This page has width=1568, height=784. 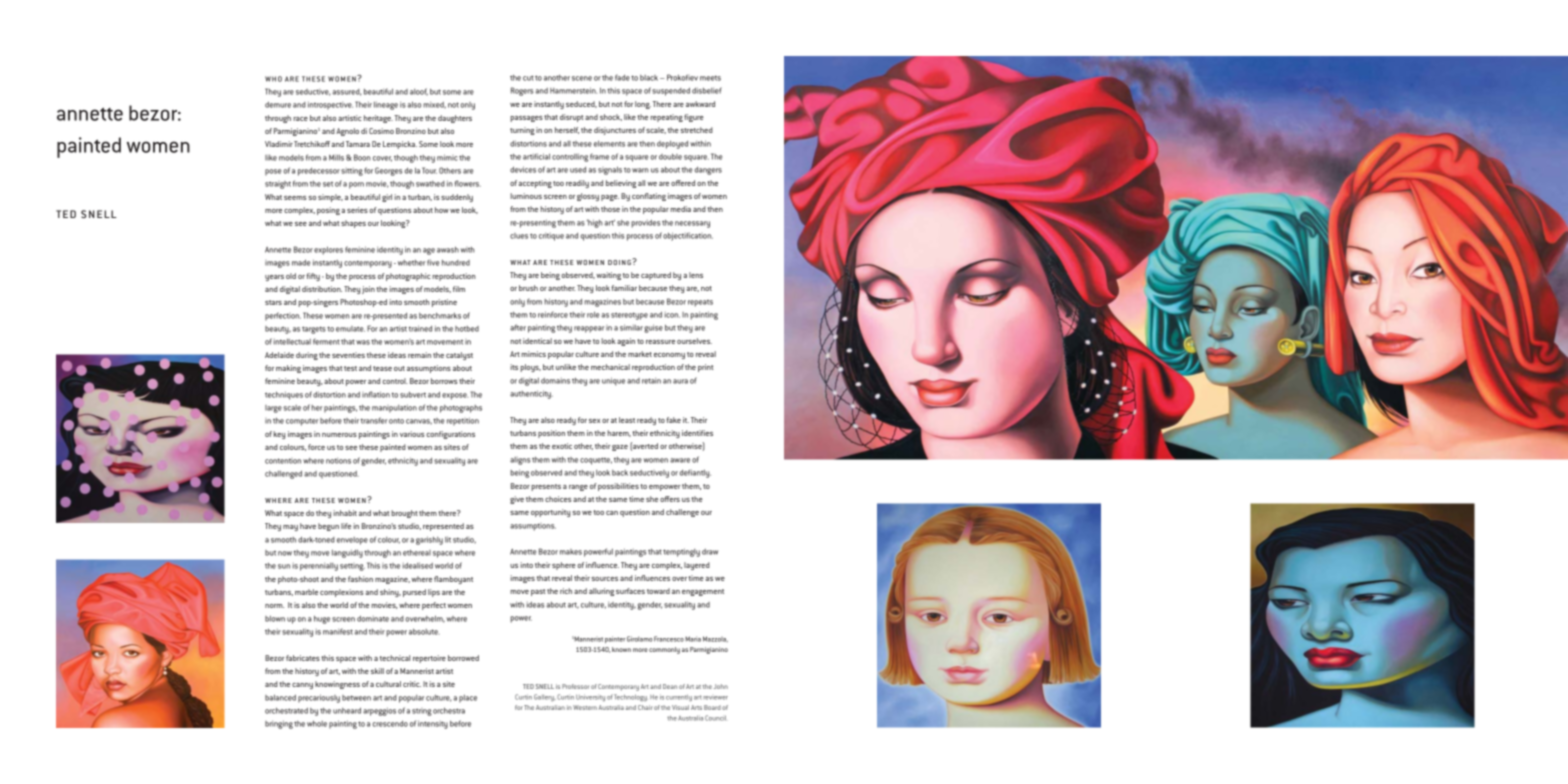 What do you see at coordinates (673, 420) in the page?
I see `fake` at bounding box center [673, 420].
